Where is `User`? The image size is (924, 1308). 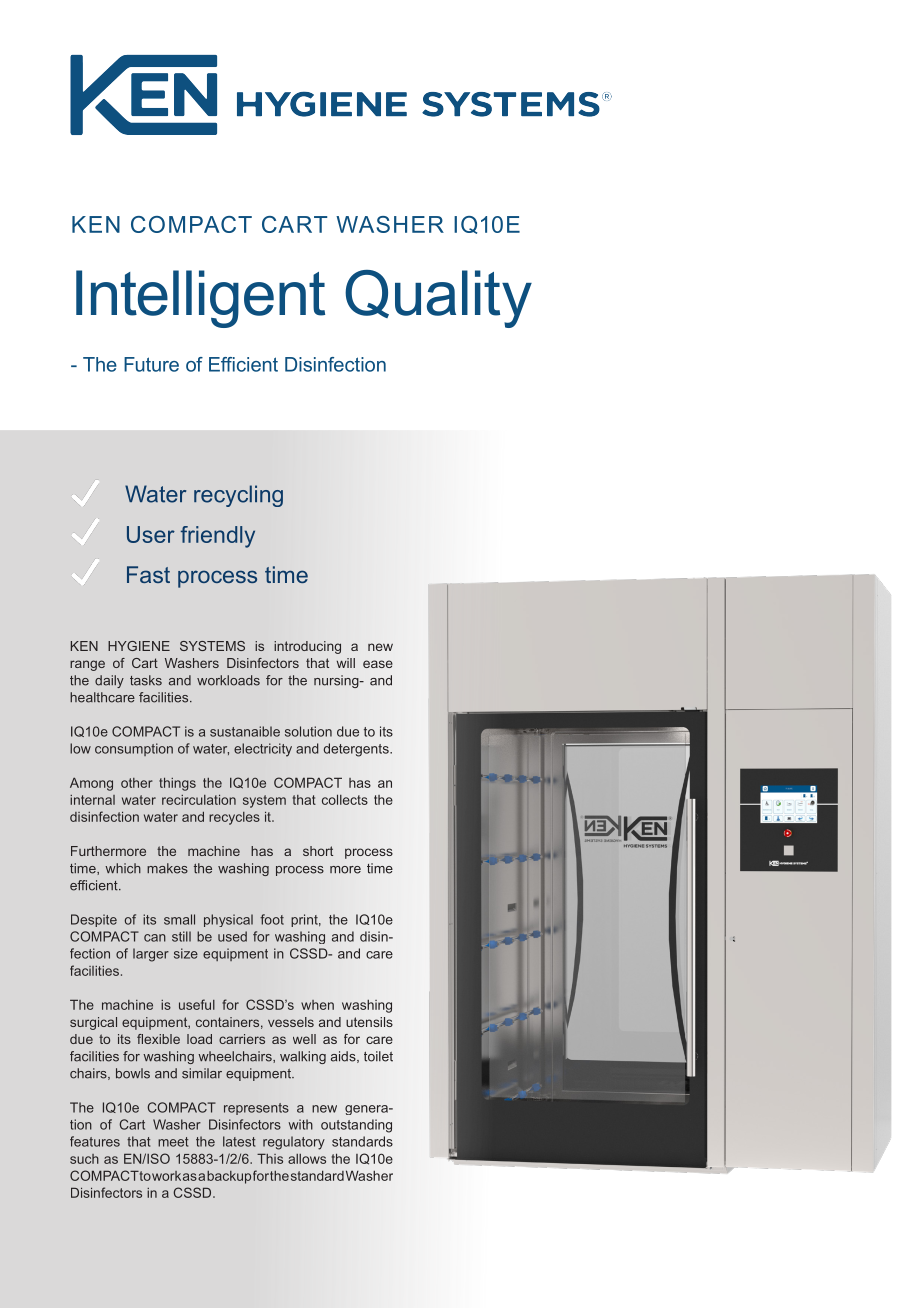
User is located at coordinates (151, 534).
